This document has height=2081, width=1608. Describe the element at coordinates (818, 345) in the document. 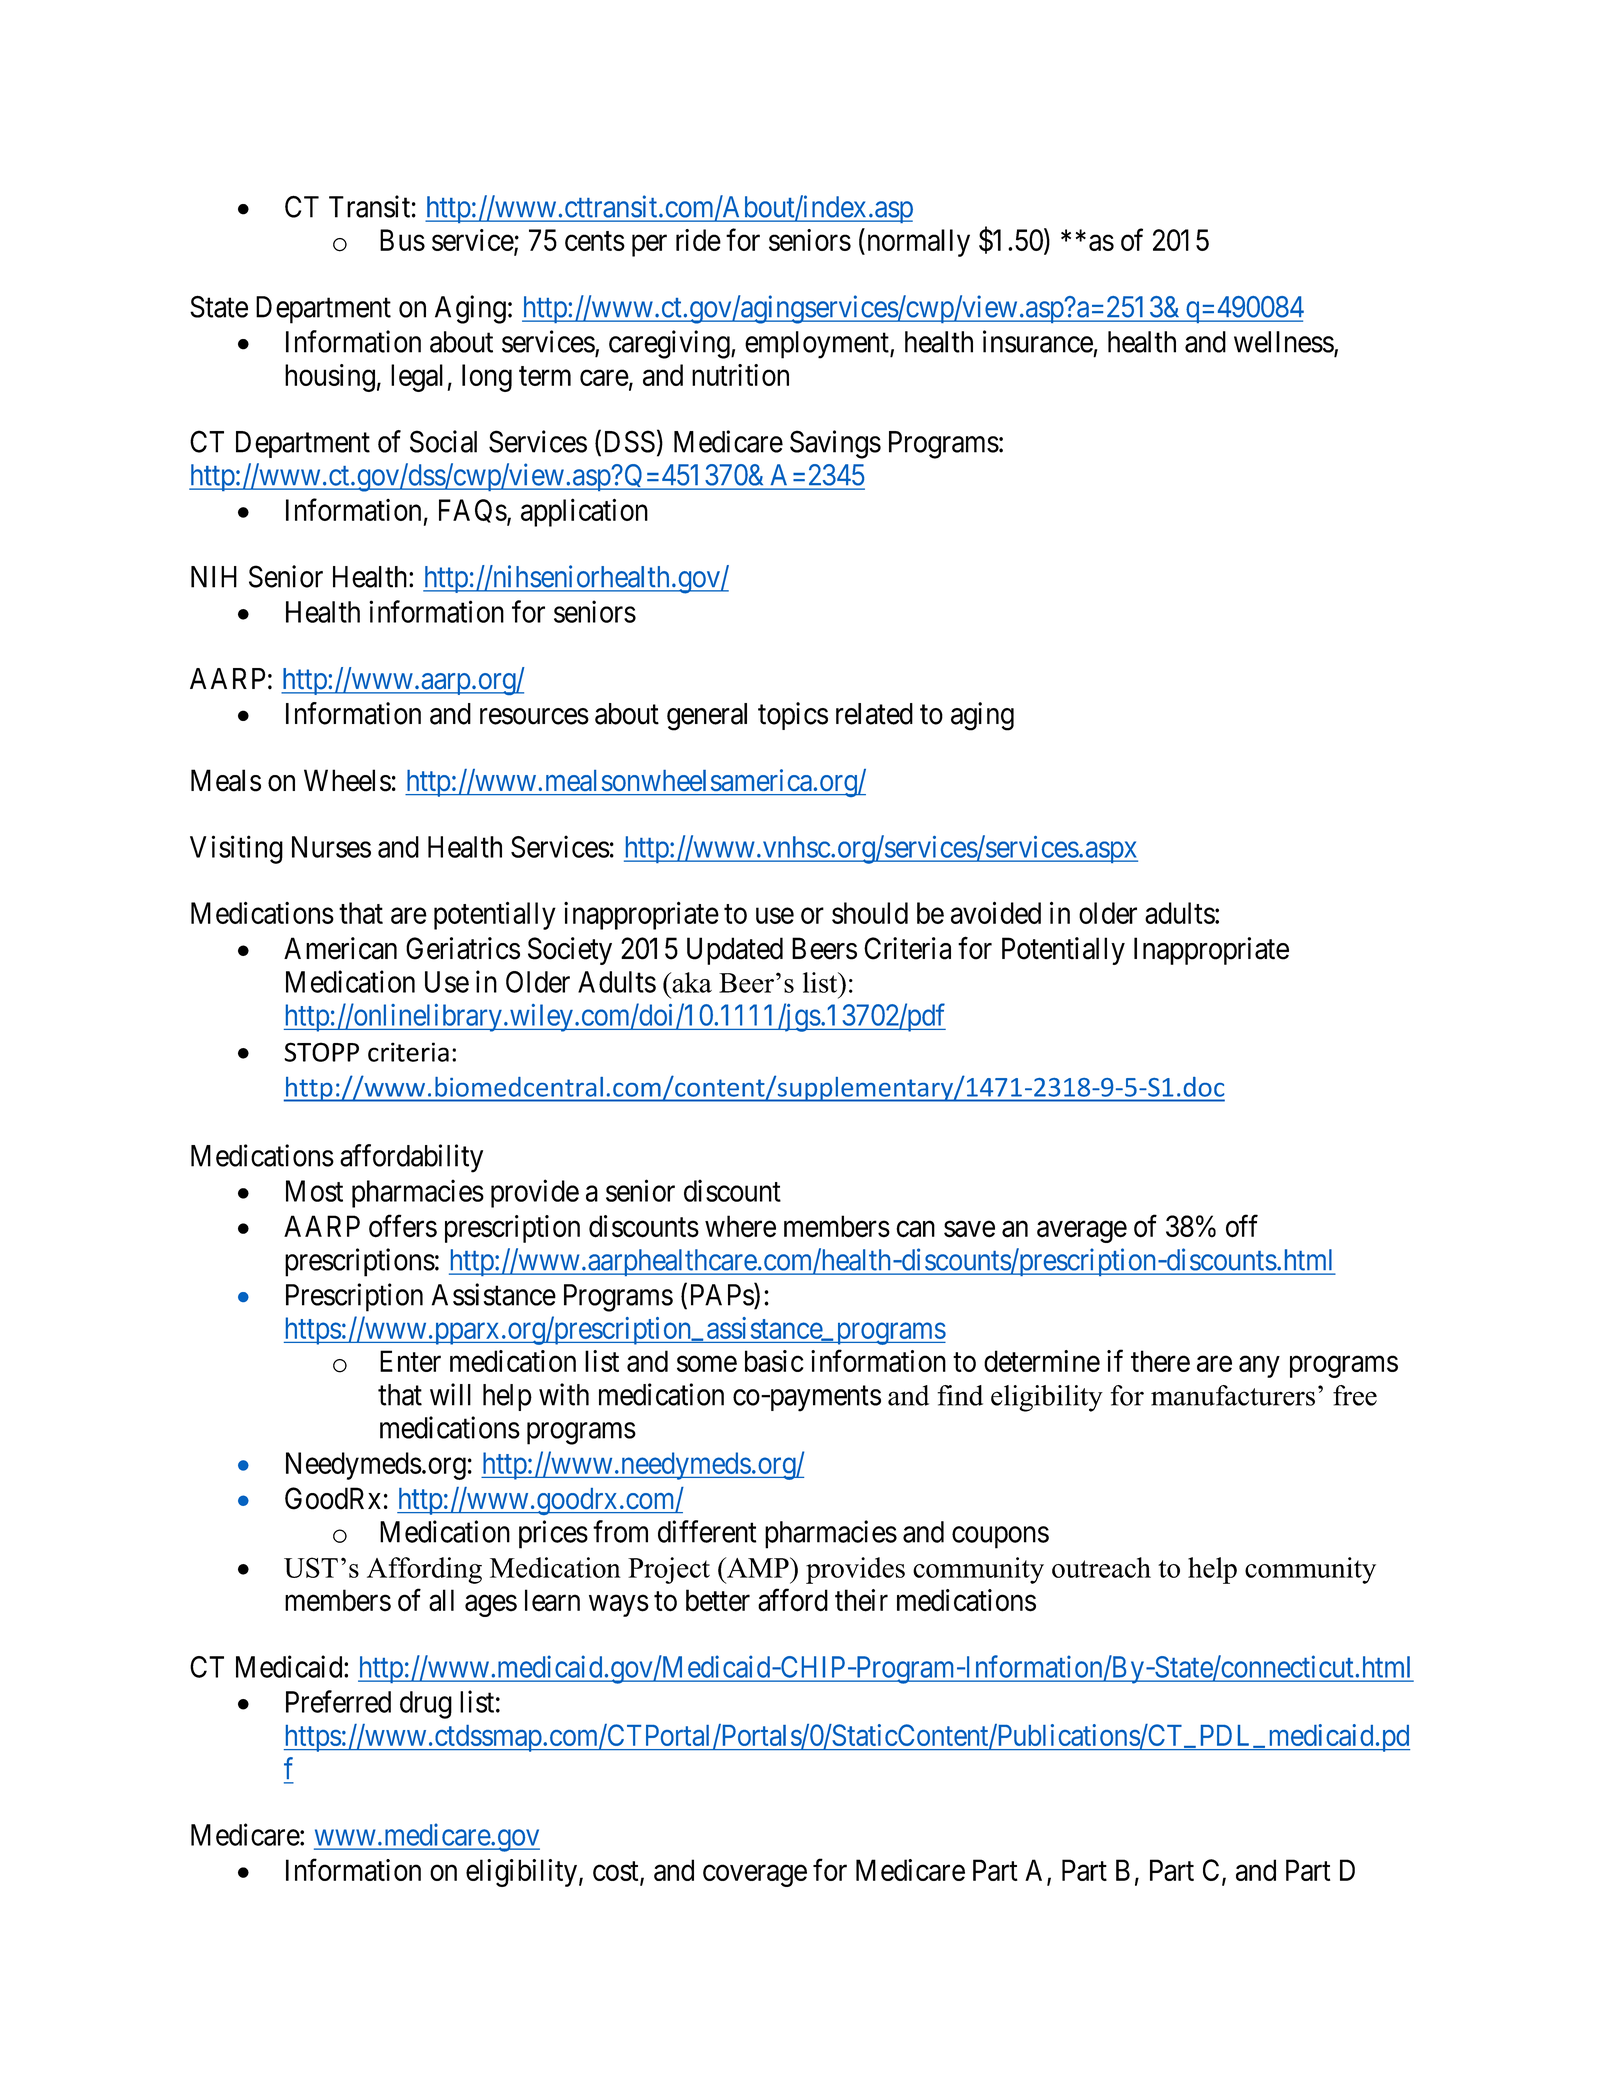

I see `employment` at that location.
